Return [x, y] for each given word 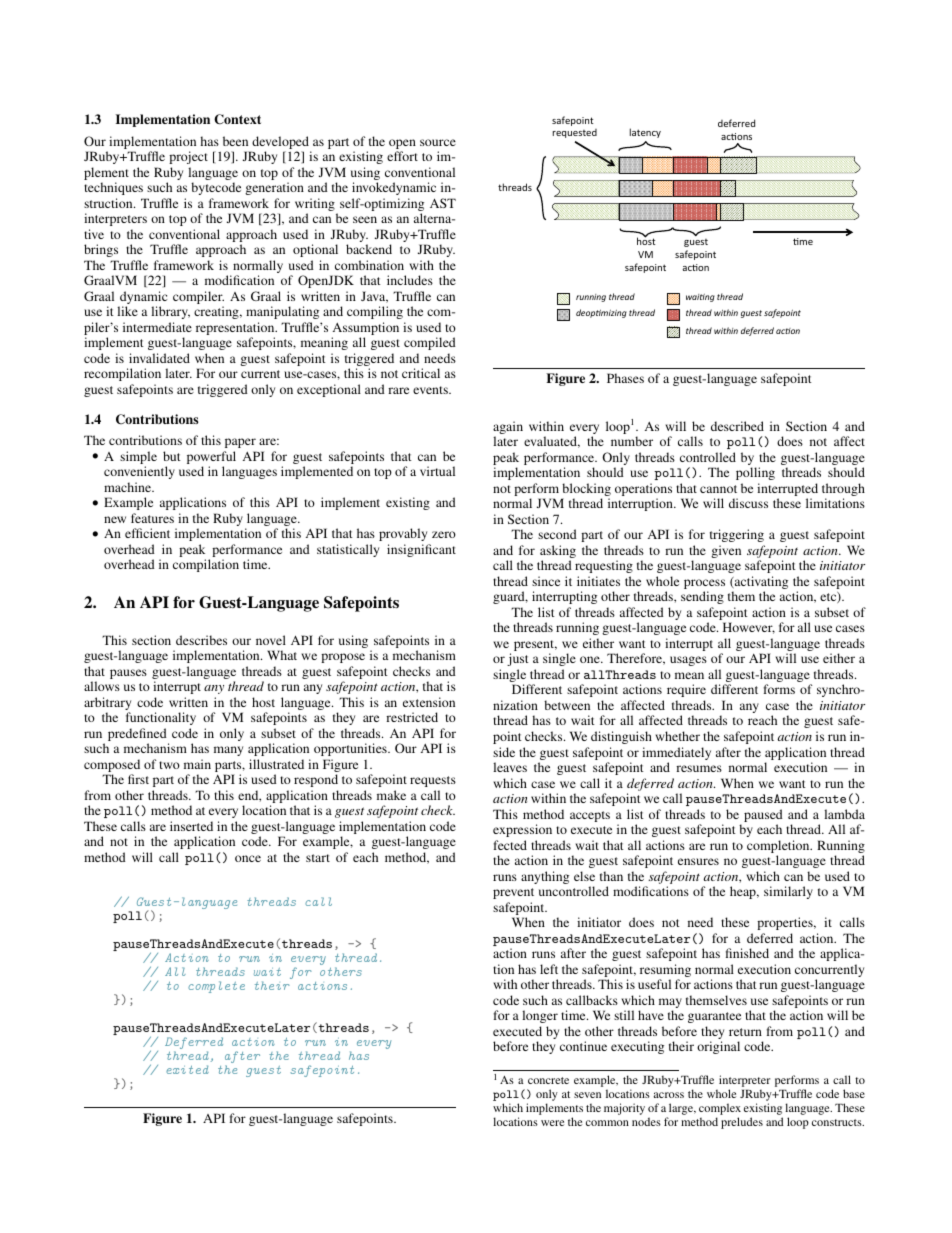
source [438, 142]
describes [201, 640]
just [518, 659]
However [749, 628]
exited [187, 1069]
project [188, 157]
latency [645, 133]
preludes [742, 1123]
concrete [548, 1080]
